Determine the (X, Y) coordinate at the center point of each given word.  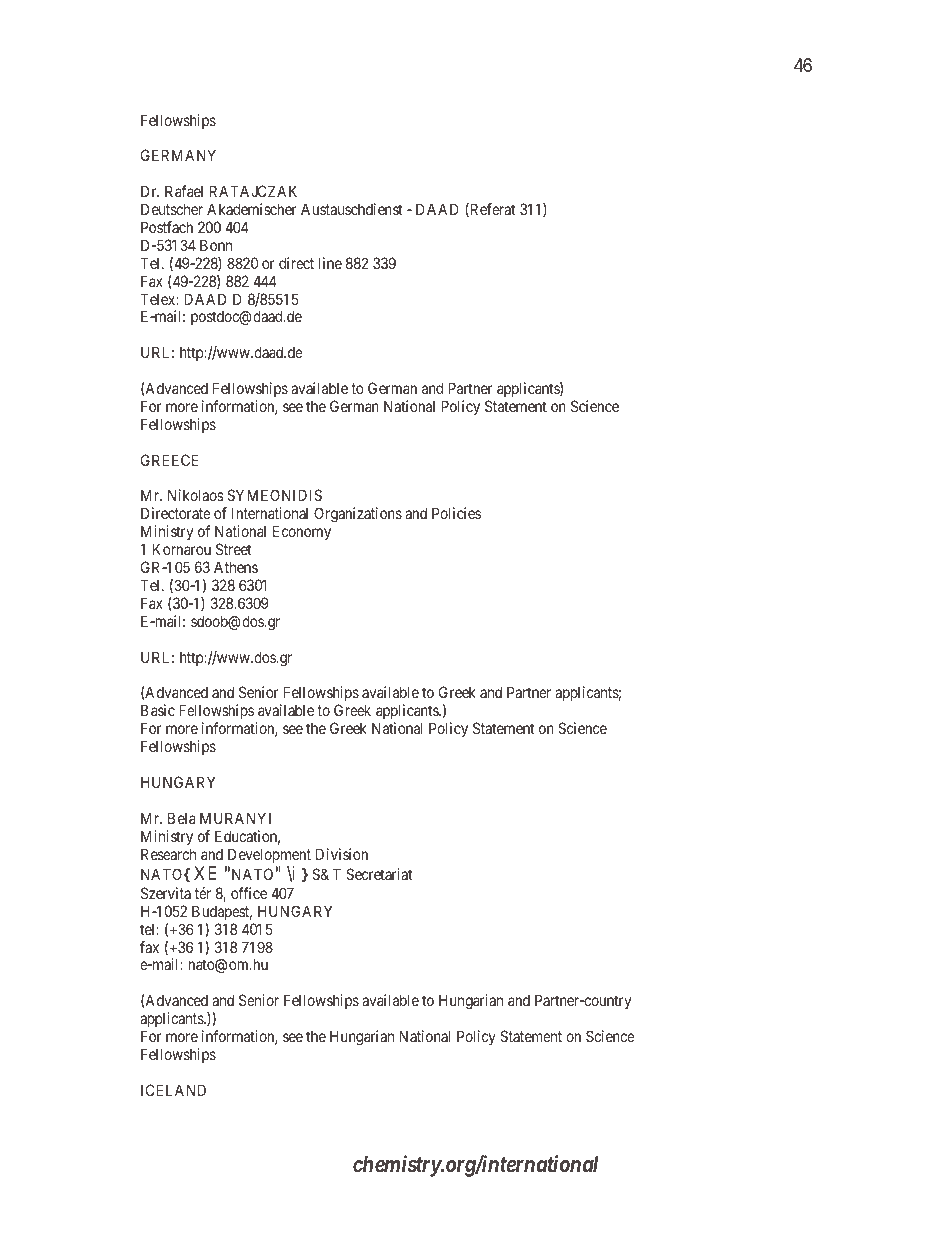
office (249, 893)
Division (342, 854)
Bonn (216, 245)
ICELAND (173, 1090)
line (330, 263)
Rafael (184, 191)
